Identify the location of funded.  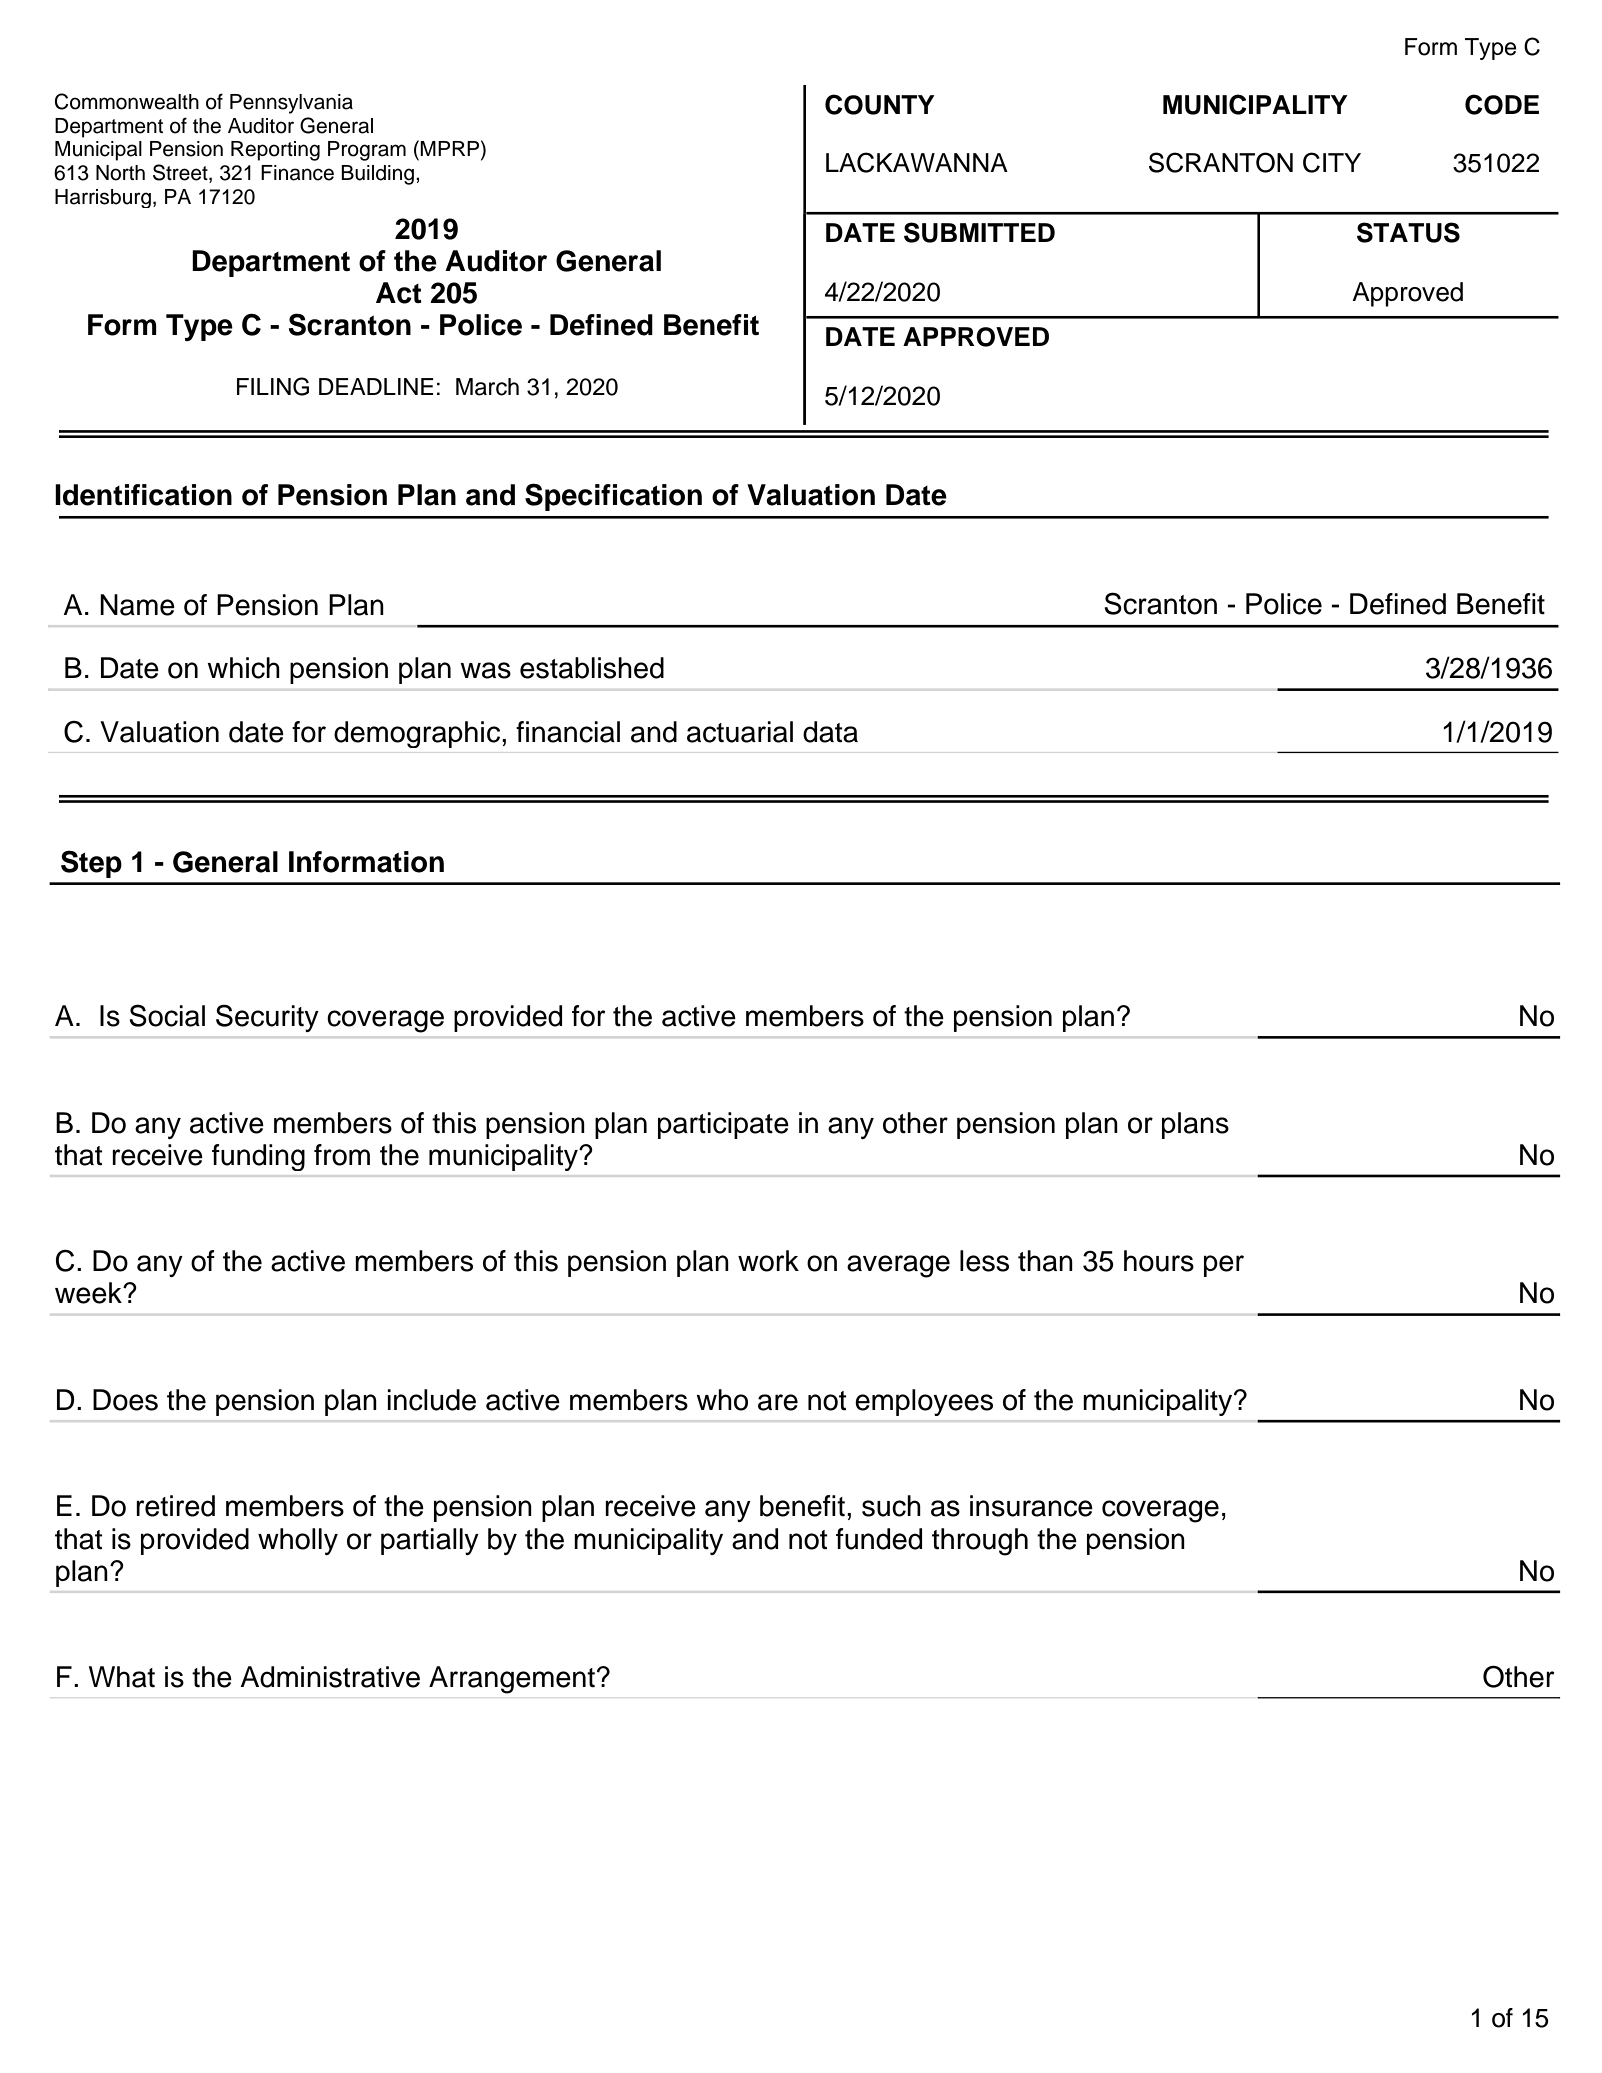
(879, 1539).
